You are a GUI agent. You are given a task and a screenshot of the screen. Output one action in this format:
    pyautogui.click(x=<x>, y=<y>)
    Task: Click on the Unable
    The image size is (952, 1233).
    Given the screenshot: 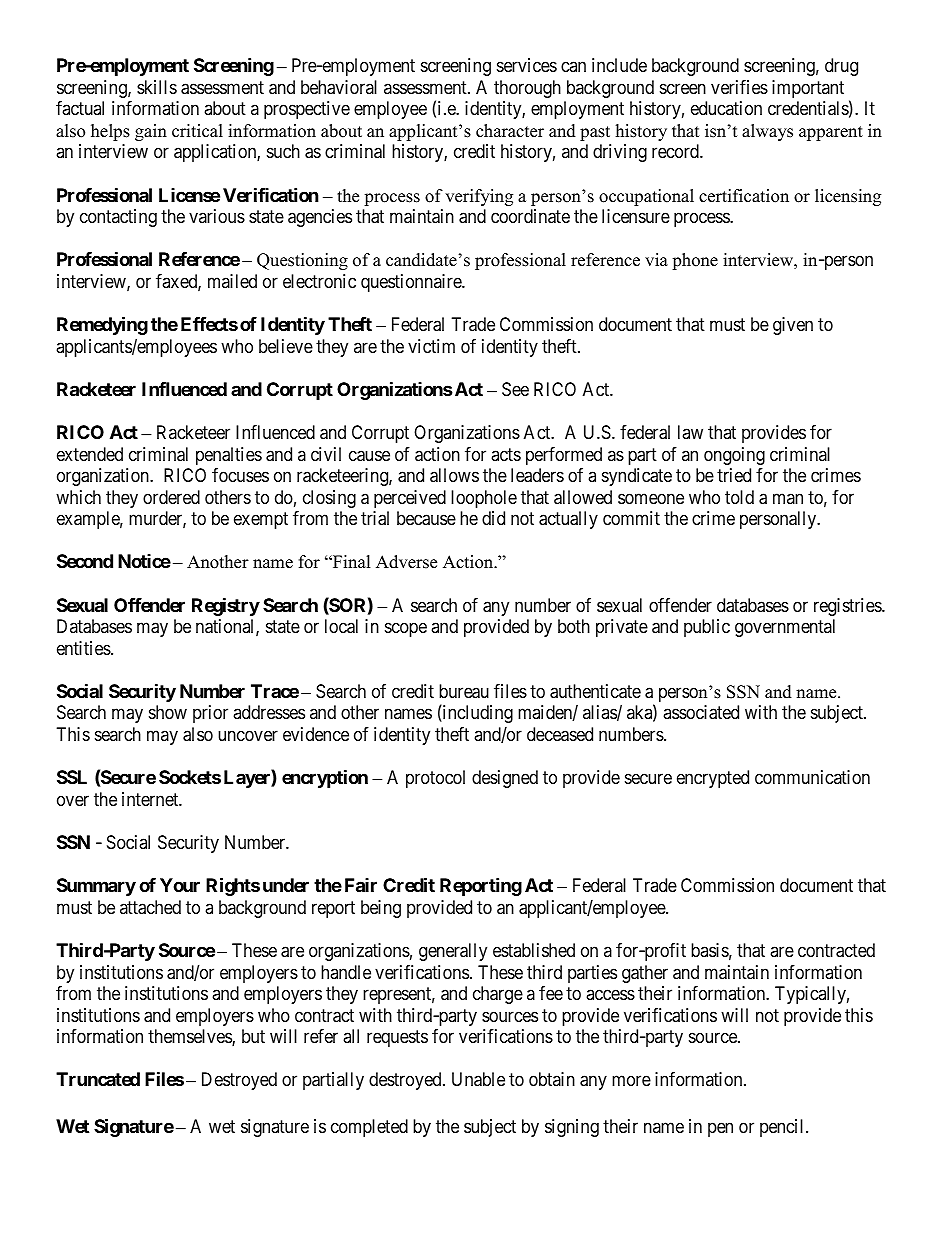 What is the action you would take?
    pyautogui.click(x=478, y=1079)
